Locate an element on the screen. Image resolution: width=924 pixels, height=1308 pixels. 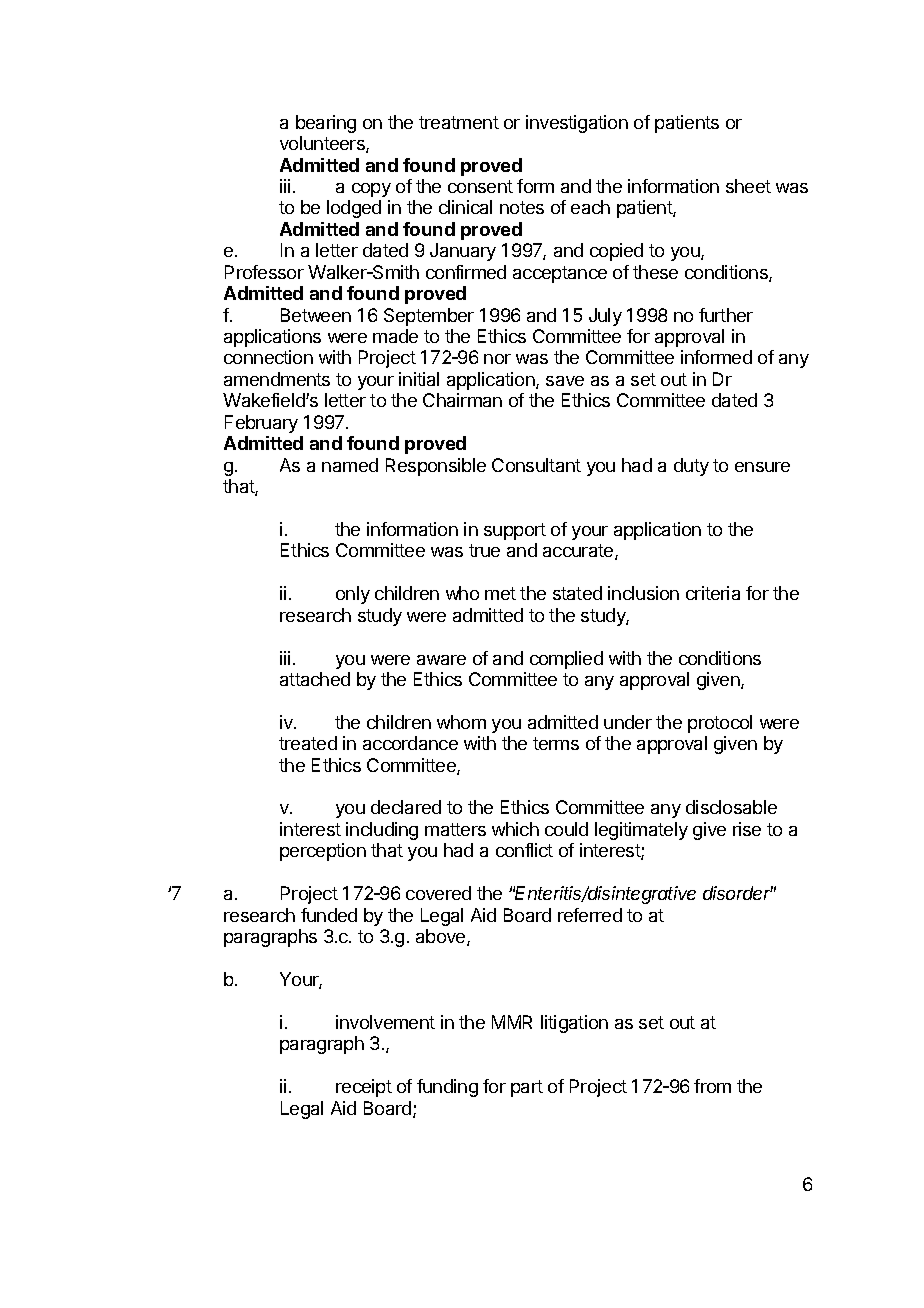
only is located at coordinates (353, 595).
